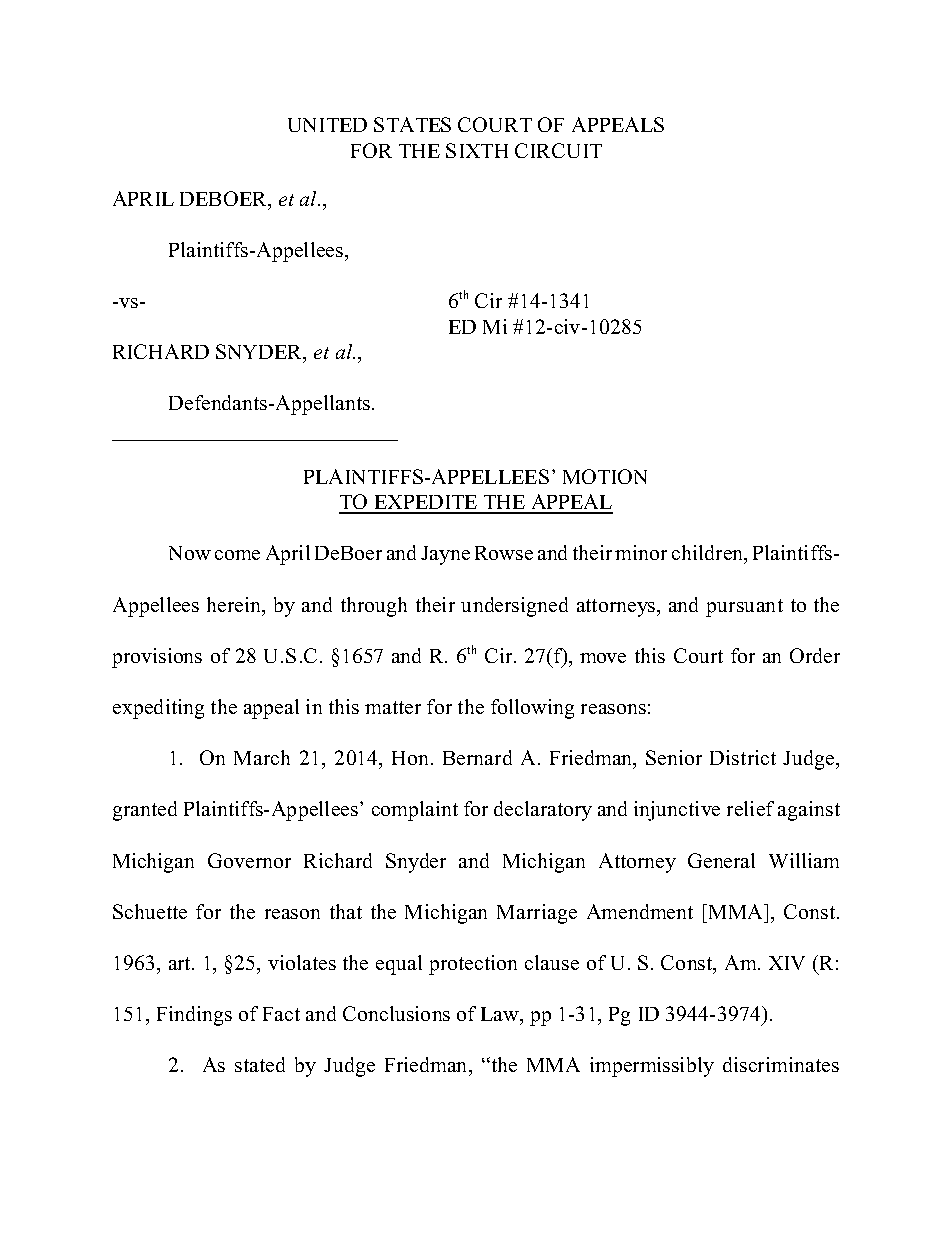 The width and height of the image is (952, 1233). What do you see at coordinates (237, 555) in the image?
I see `come` at bounding box center [237, 555].
